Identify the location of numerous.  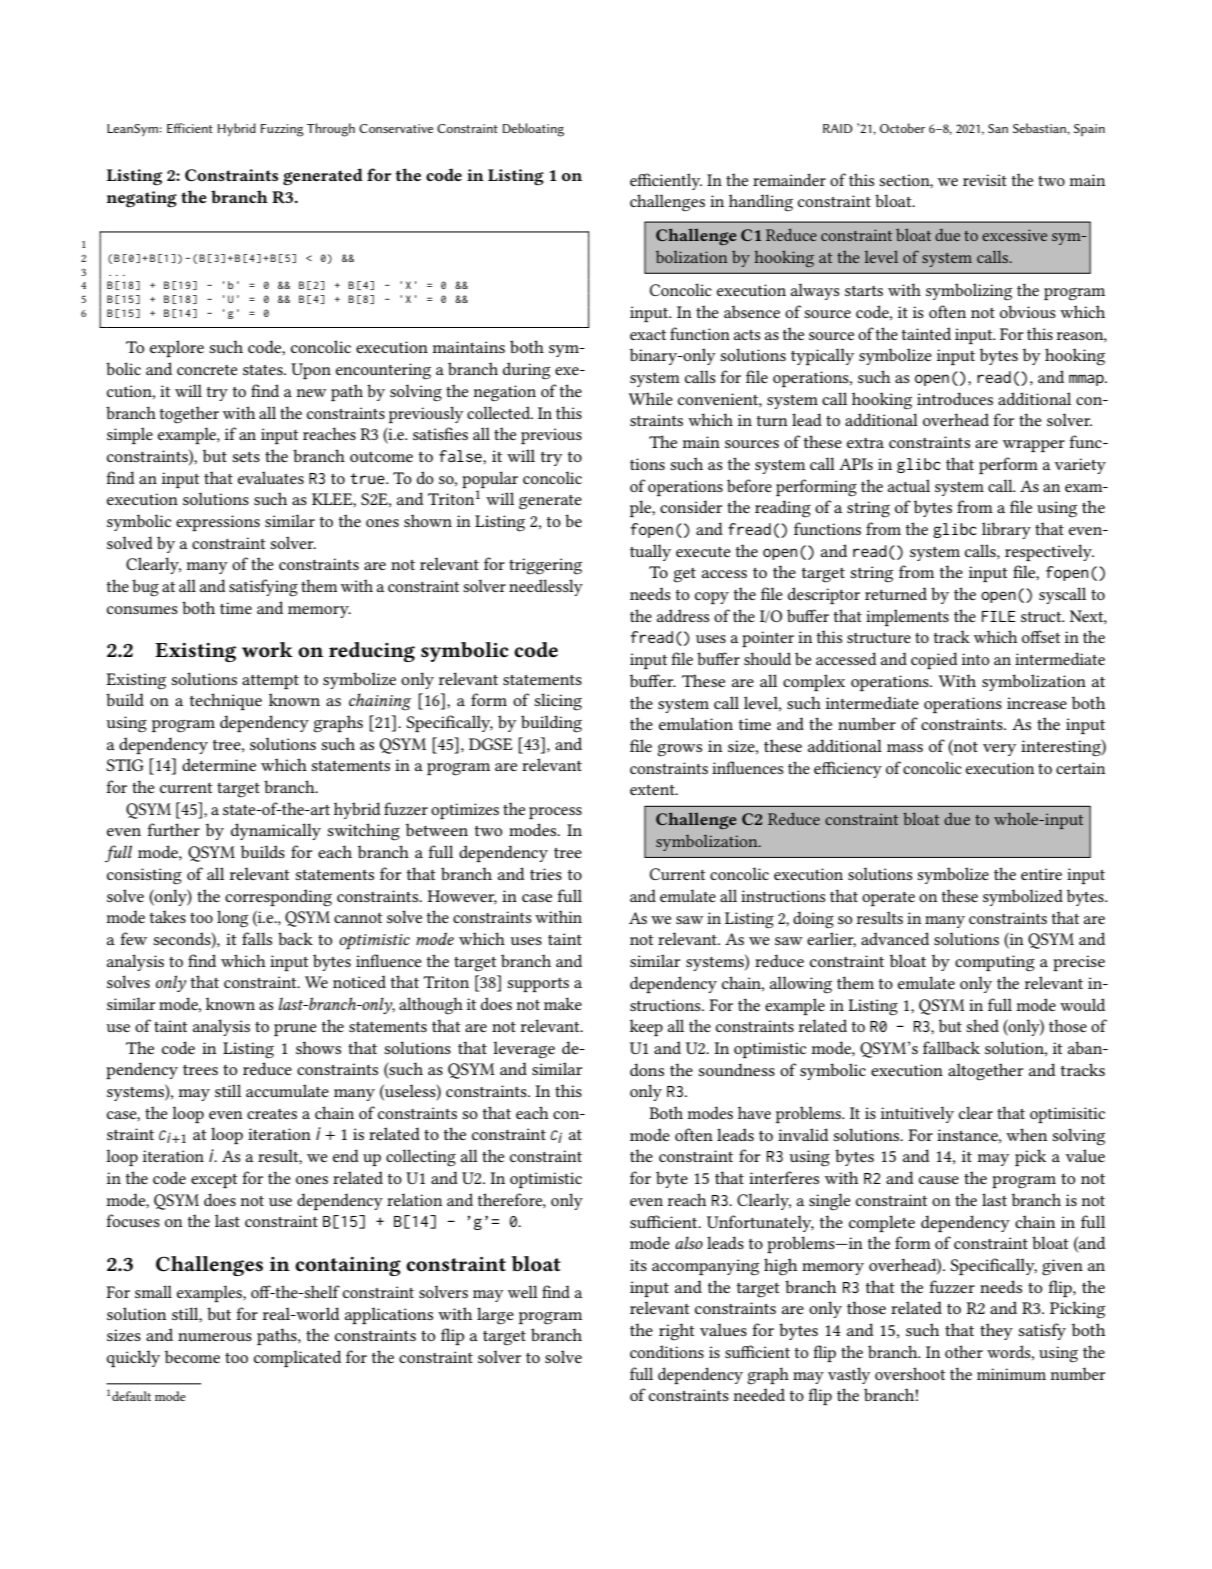
(215, 1337).
